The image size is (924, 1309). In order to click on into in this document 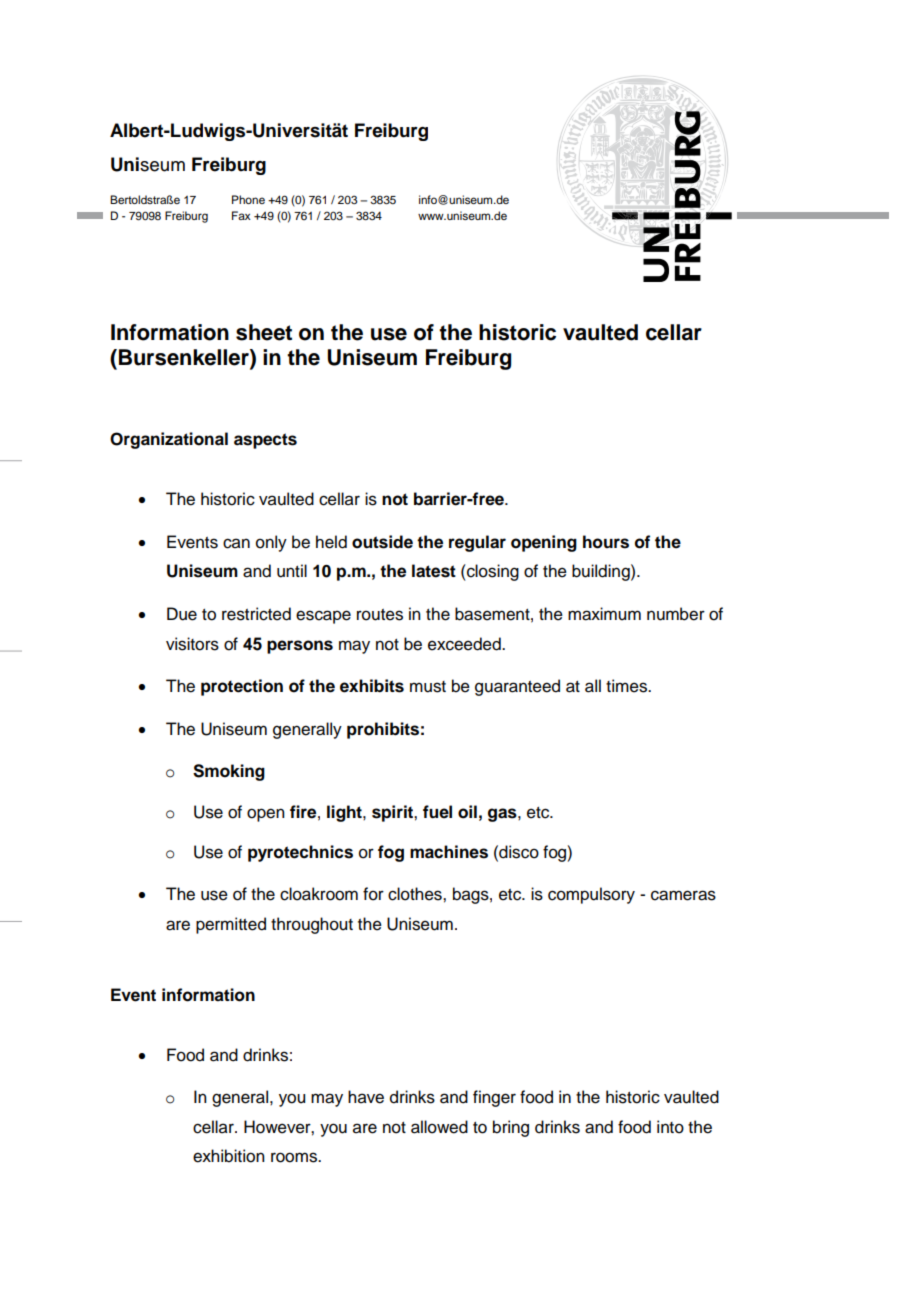, I will do `click(670, 1127)`.
